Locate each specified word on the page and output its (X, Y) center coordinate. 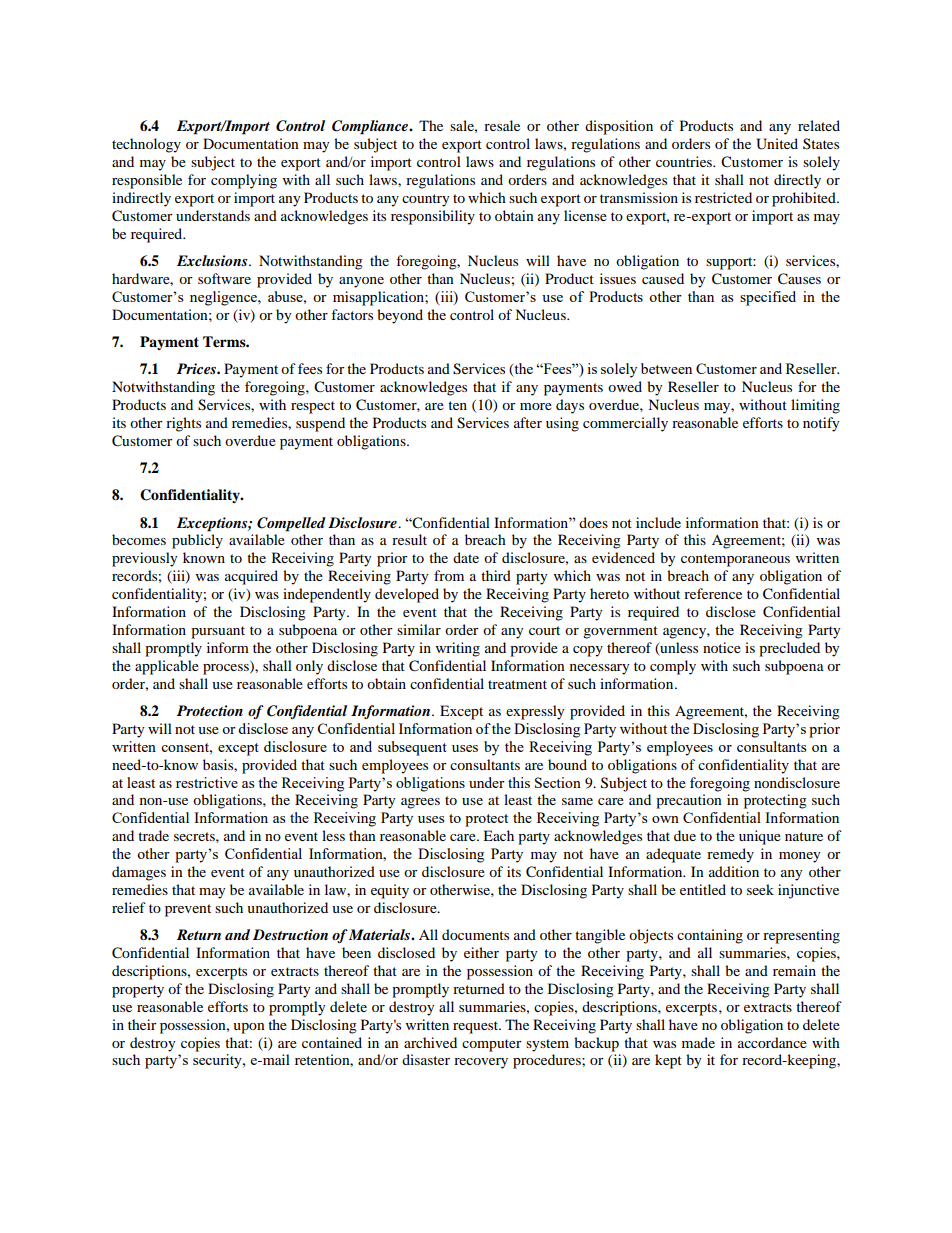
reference (713, 593)
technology (146, 145)
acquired (251, 577)
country (426, 200)
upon (249, 1028)
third (496, 575)
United (777, 144)
